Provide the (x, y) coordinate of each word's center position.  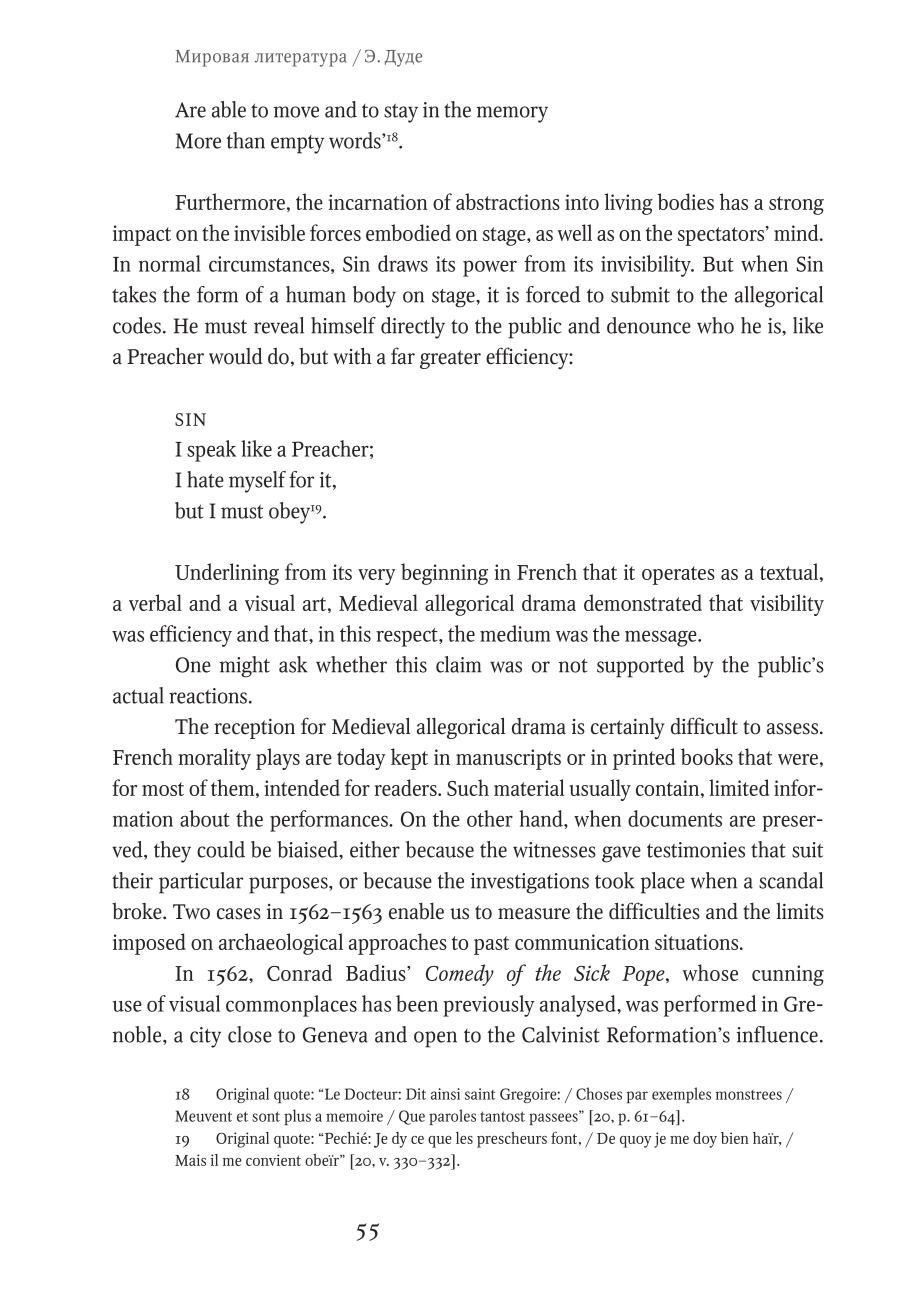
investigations (530, 883)
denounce (649, 325)
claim (458, 664)
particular (201, 883)
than (246, 140)
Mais (190, 1160)
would (236, 356)
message (662, 638)
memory (512, 114)
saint (480, 1094)
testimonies (696, 850)
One (193, 665)
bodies (686, 201)
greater (450, 359)
